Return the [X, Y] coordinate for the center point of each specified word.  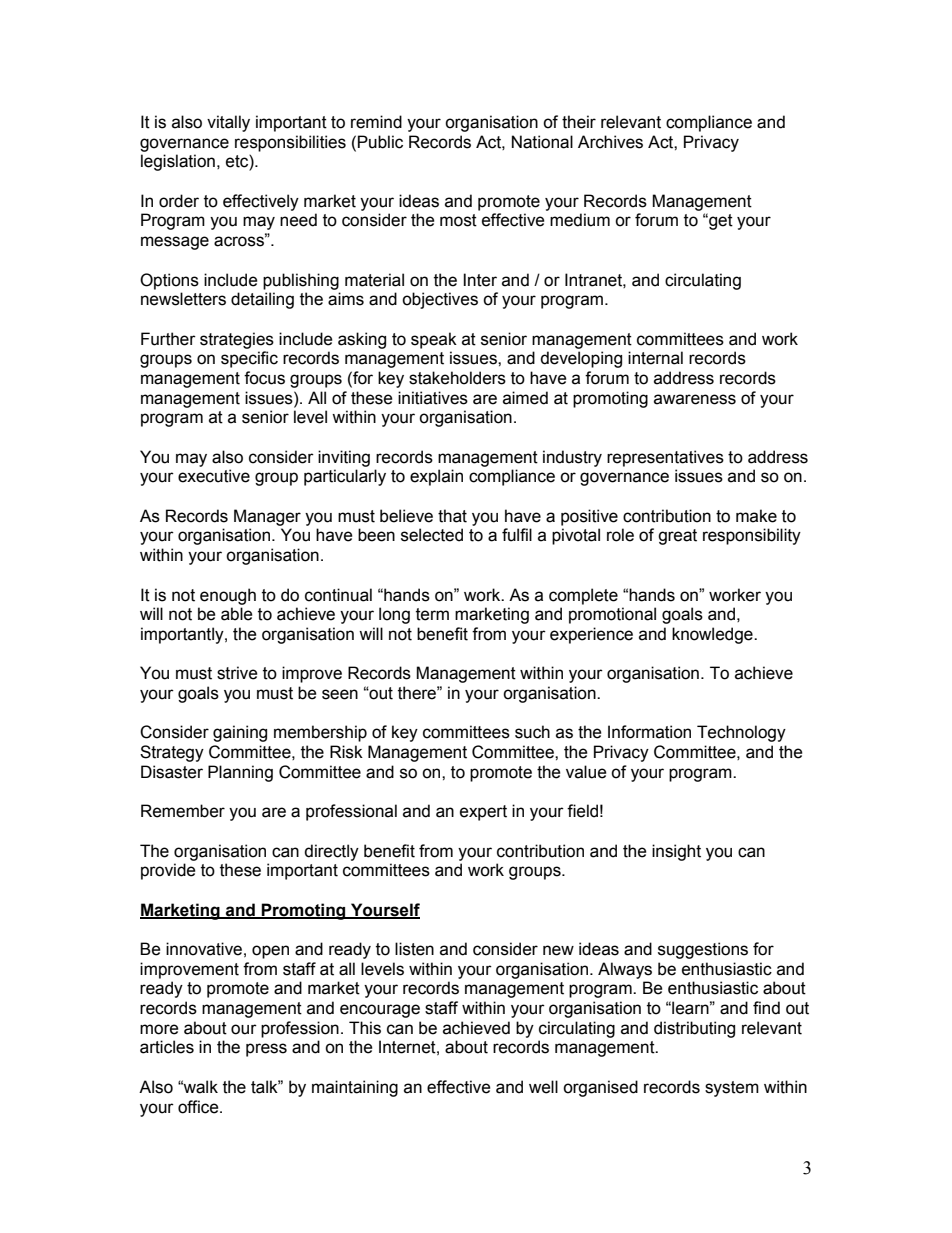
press [266, 1050]
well [543, 1087]
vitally [228, 123]
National [542, 142]
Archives [610, 142]
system [732, 1089]
